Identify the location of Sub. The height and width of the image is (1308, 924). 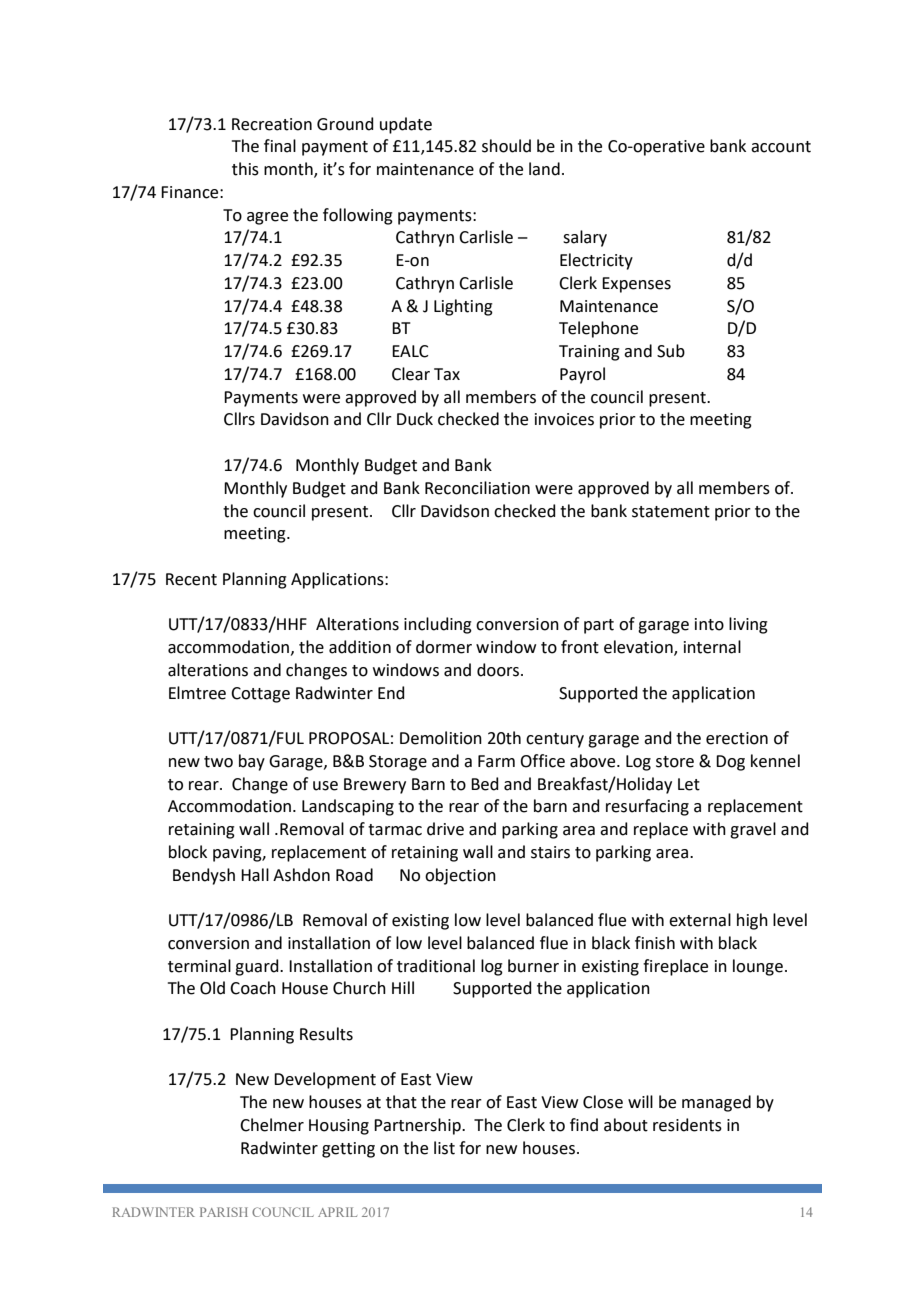
(671, 351).
